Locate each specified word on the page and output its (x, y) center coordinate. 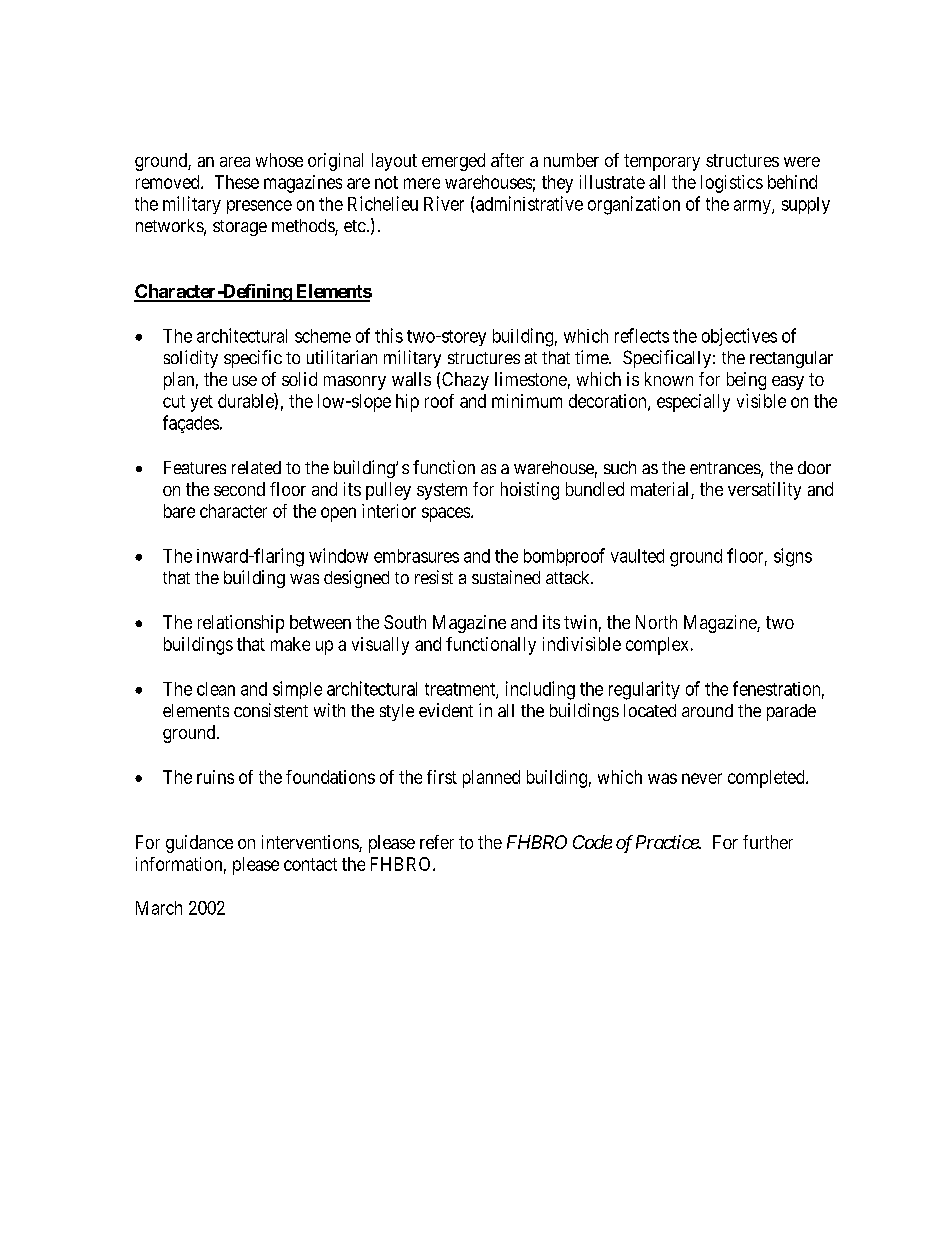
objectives (739, 337)
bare (179, 511)
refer (437, 842)
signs (793, 557)
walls (411, 379)
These (237, 182)
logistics (732, 184)
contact (310, 864)
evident (446, 710)
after (507, 160)
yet (202, 403)
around (707, 710)
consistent (271, 710)
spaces (446, 514)
